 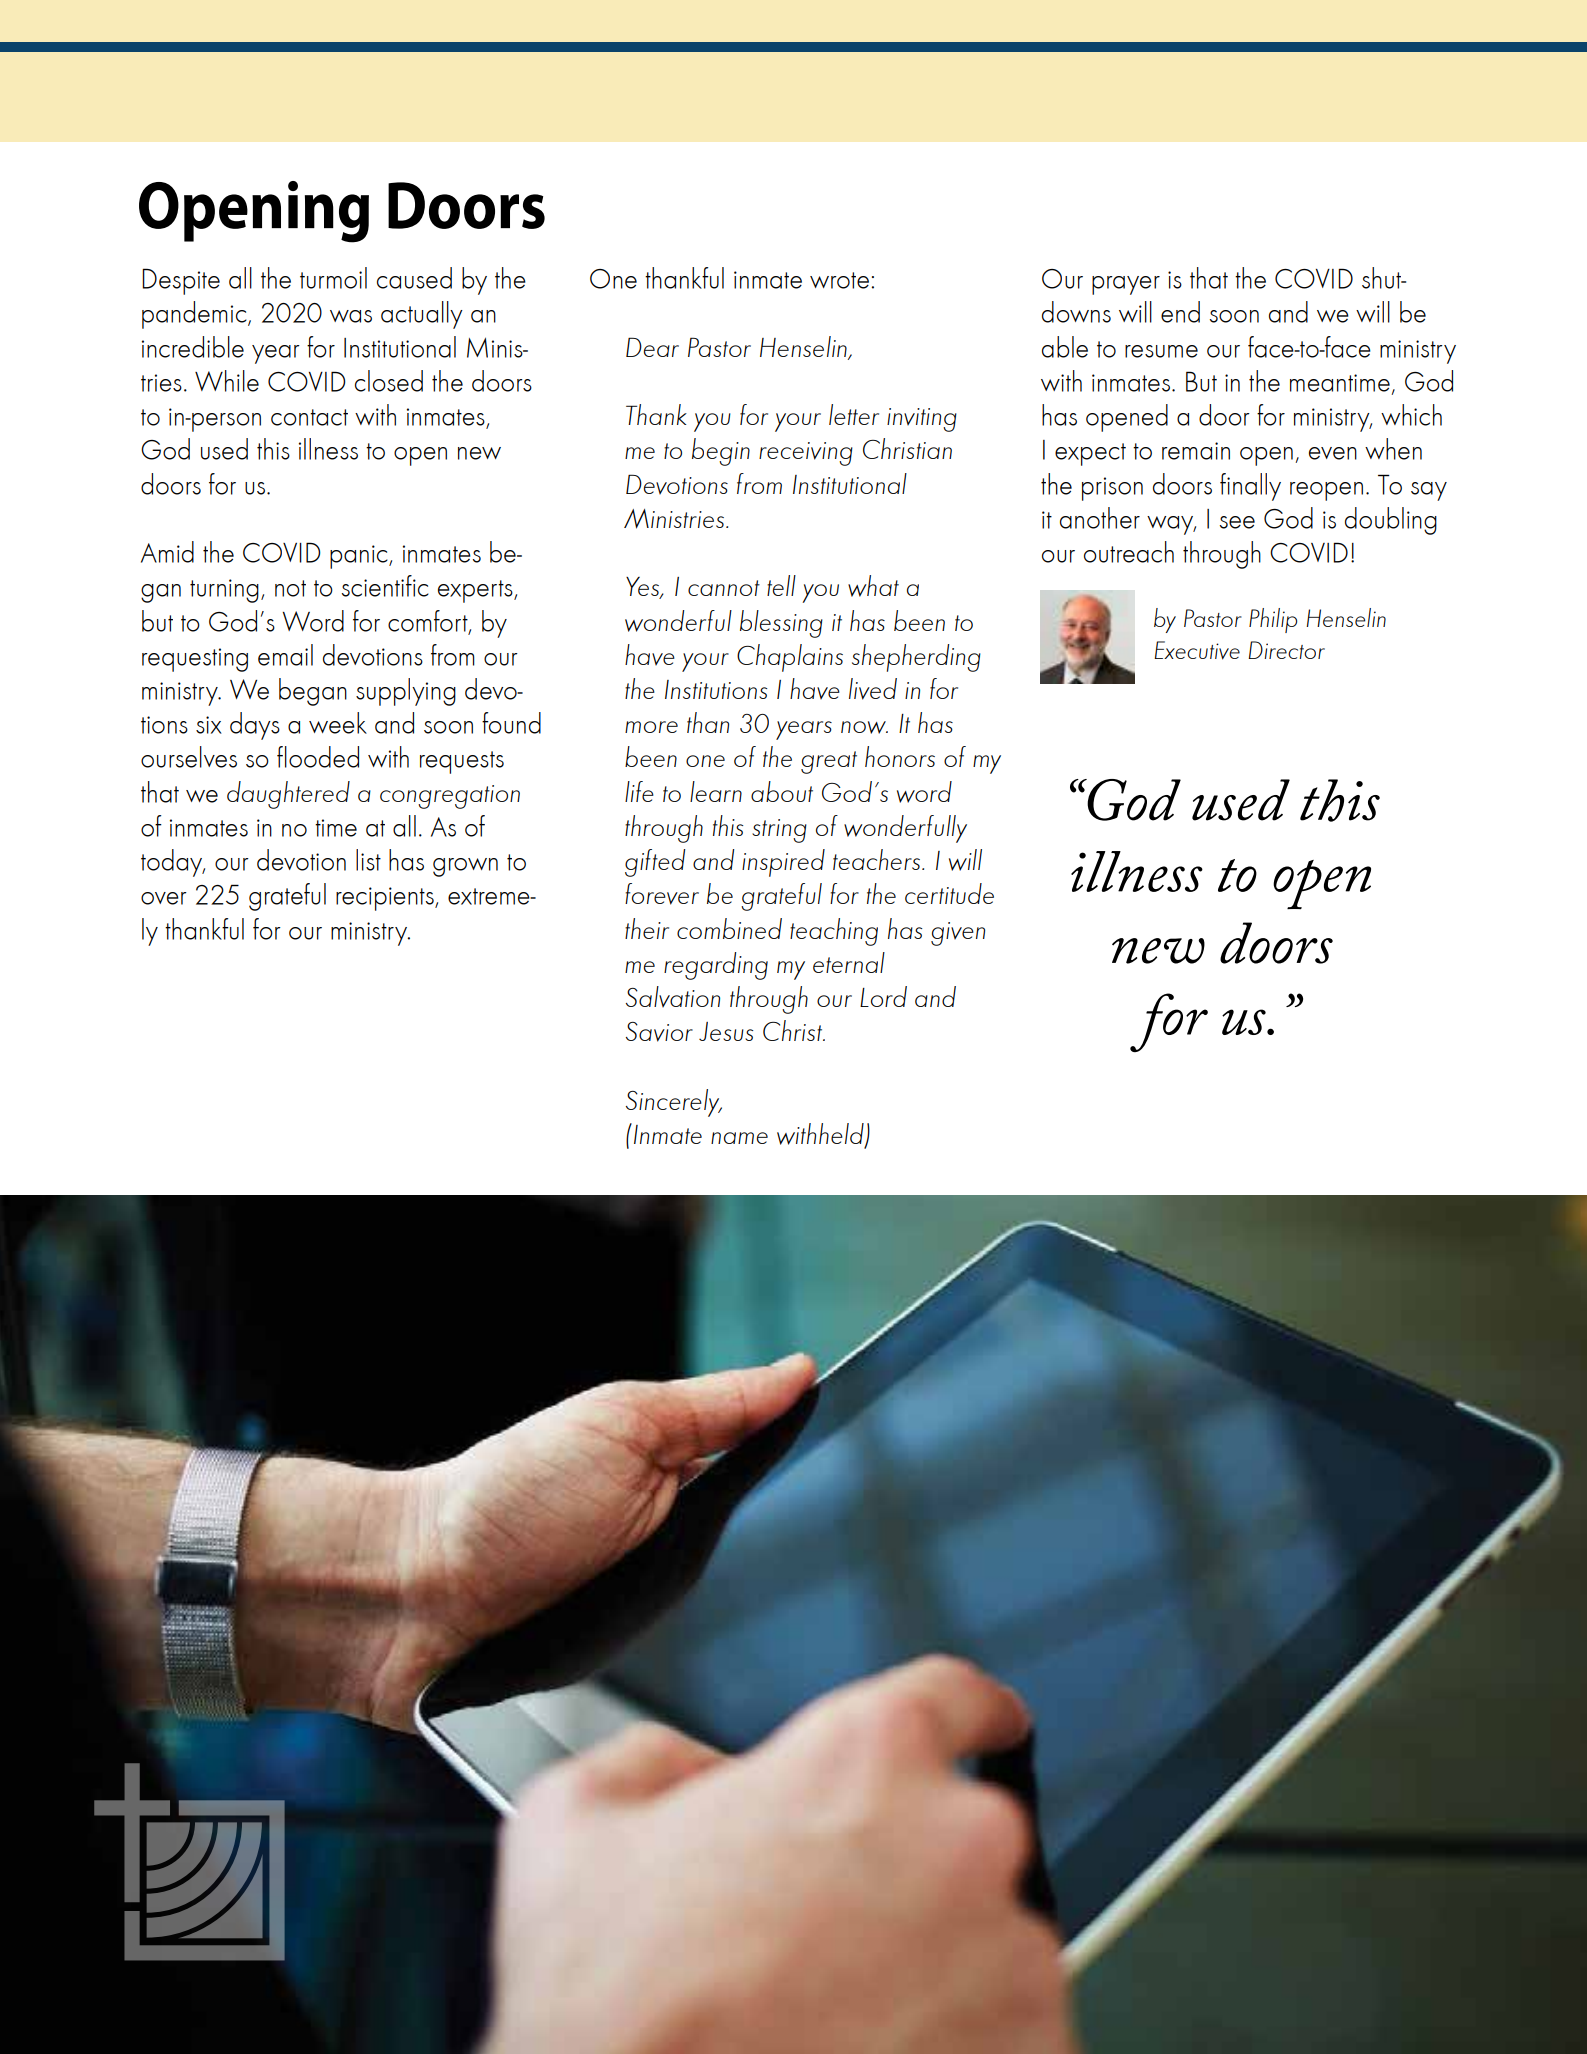 I want to click on was, so click(x=351, y=316).
